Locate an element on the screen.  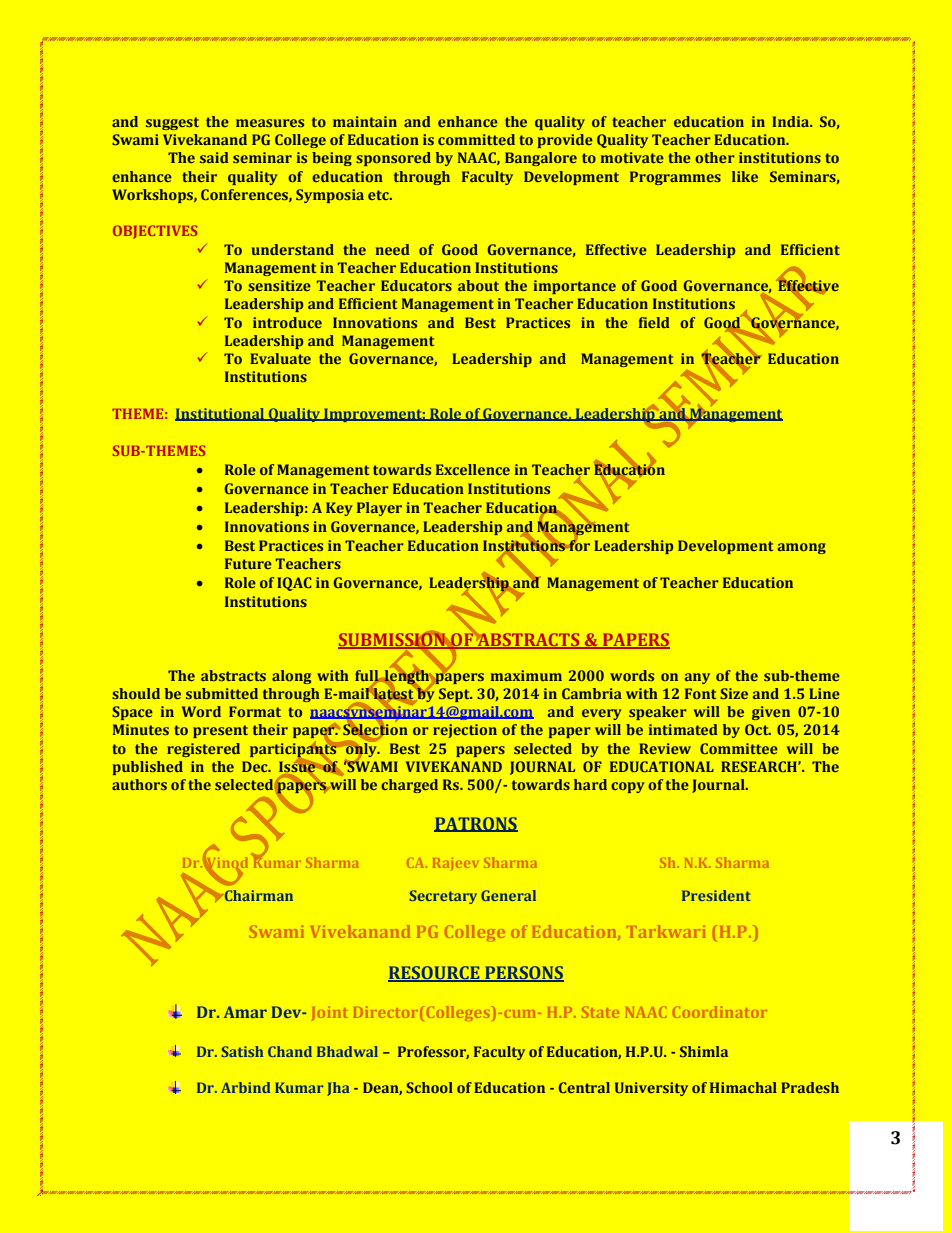
School is located at coordinates (429, 1087).
